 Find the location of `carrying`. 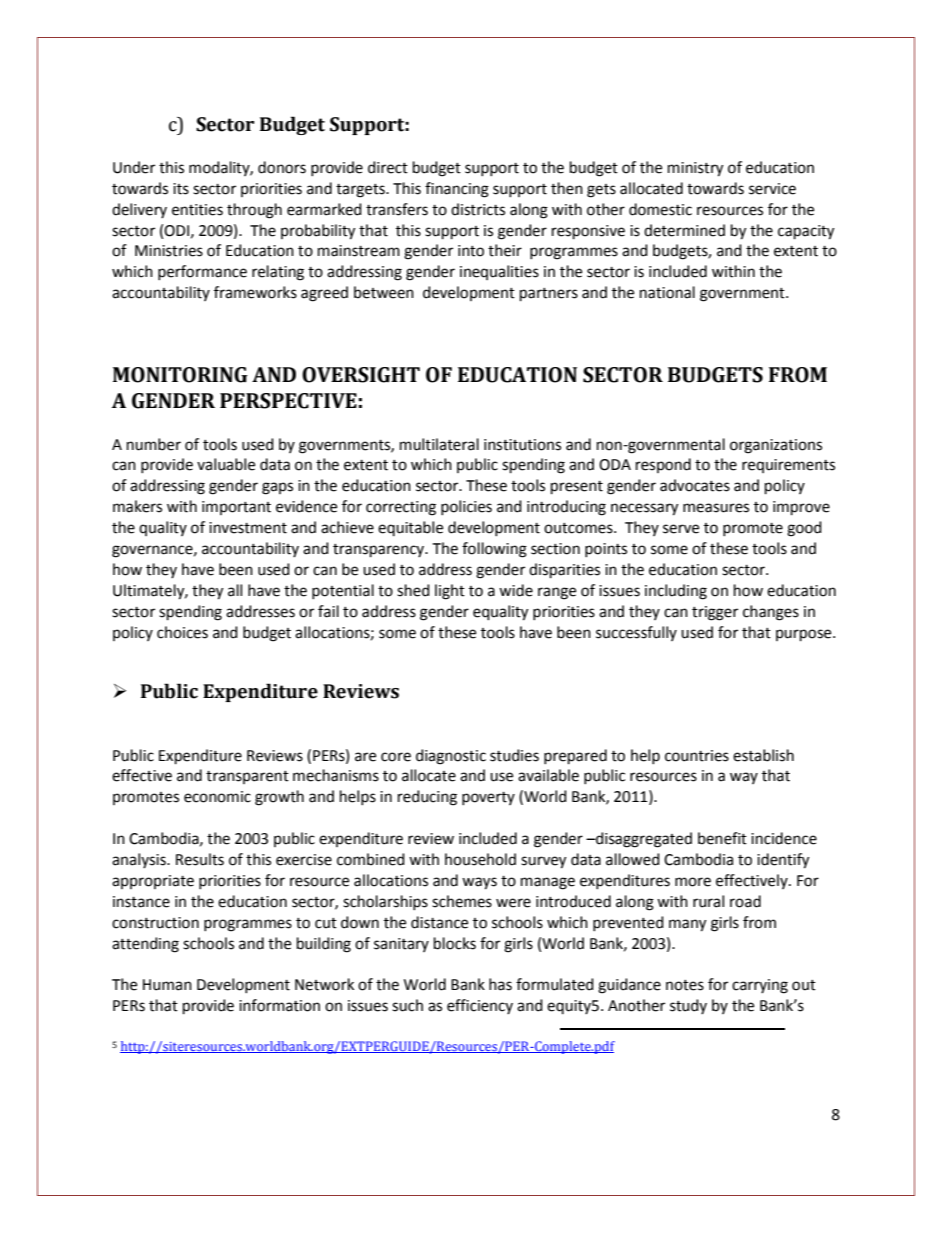

carrying is located at coordinates (760, 986).
